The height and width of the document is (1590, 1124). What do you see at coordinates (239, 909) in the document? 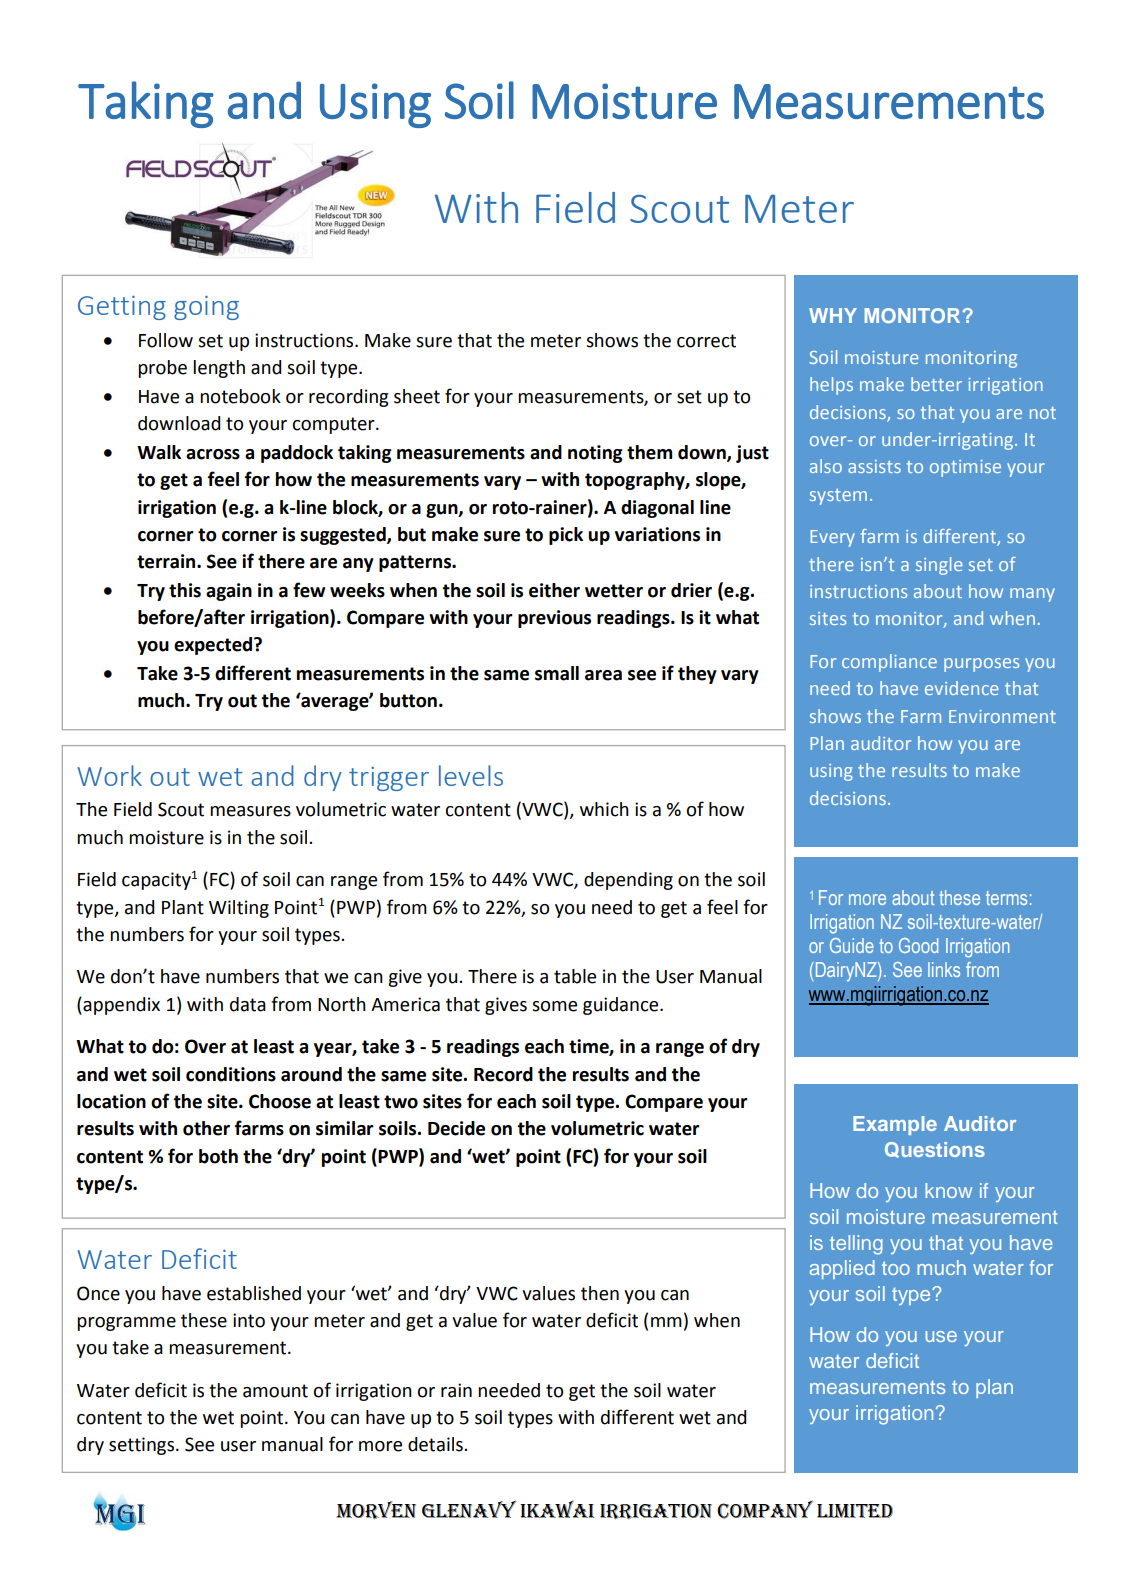
I see `Wilting` at bounding box center [239, 909].
